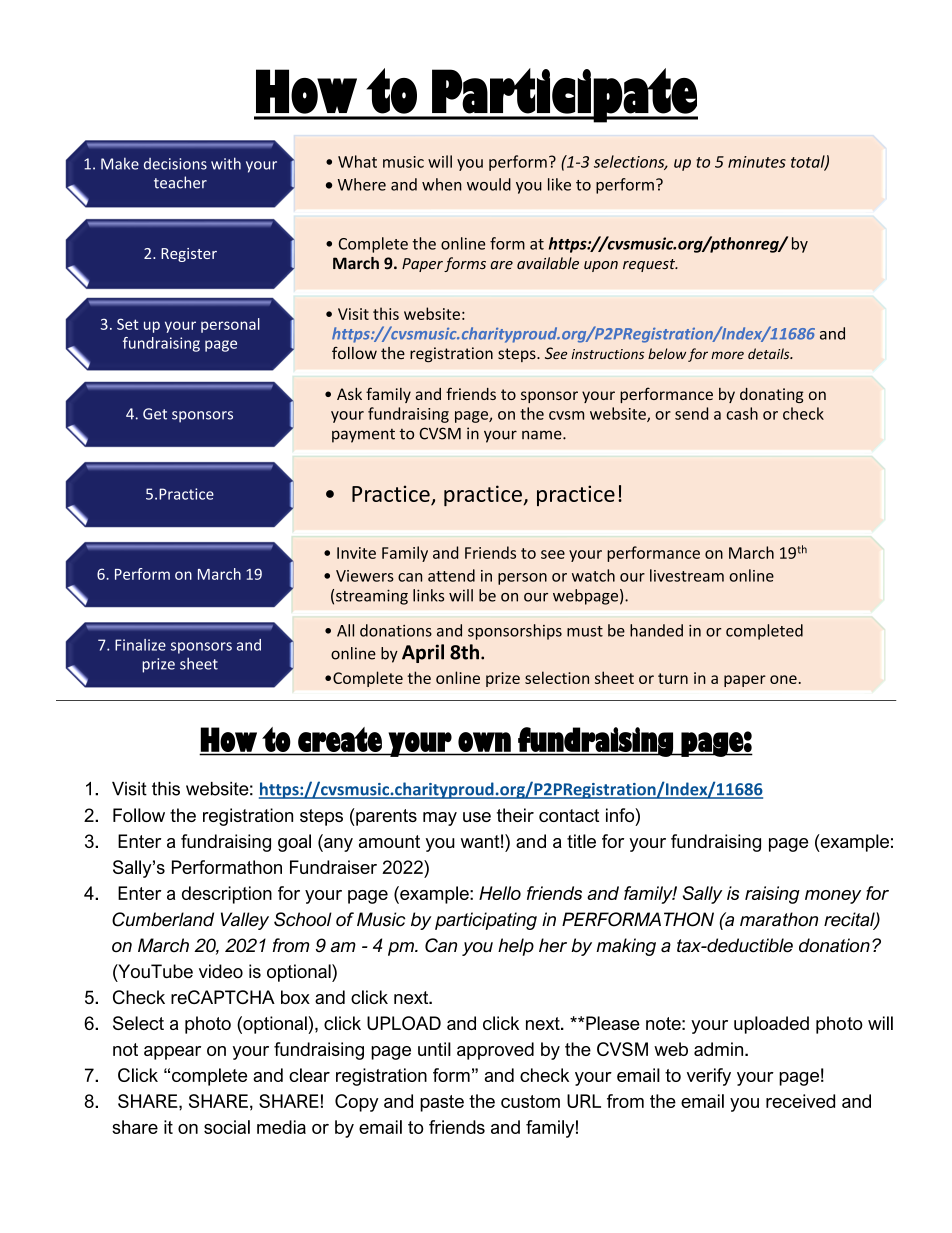  Describe the element at coordinates (548, 263) in the page. I see `available` at that location.
